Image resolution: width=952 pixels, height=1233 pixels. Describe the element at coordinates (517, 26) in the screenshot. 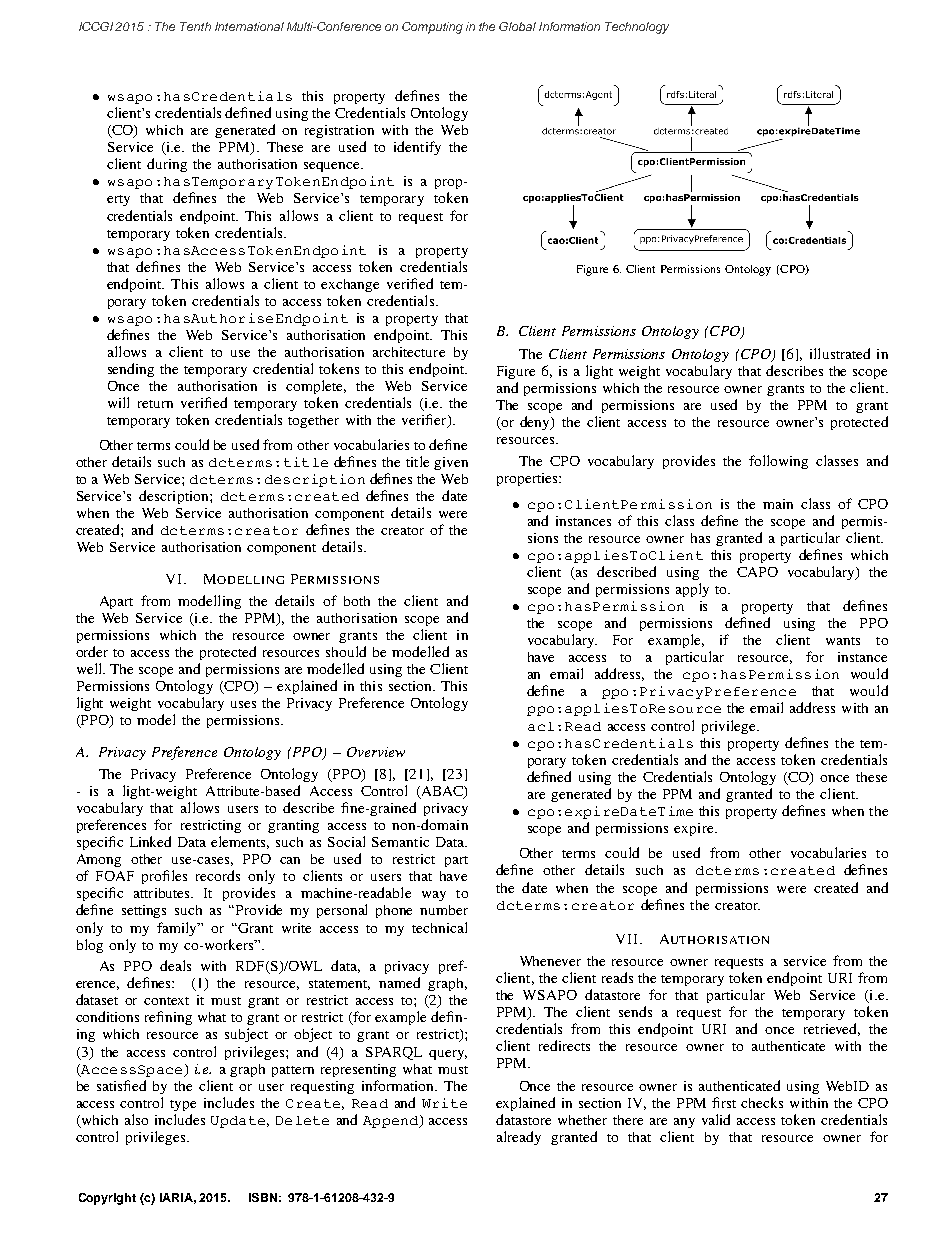

I see `Global` at that location.
